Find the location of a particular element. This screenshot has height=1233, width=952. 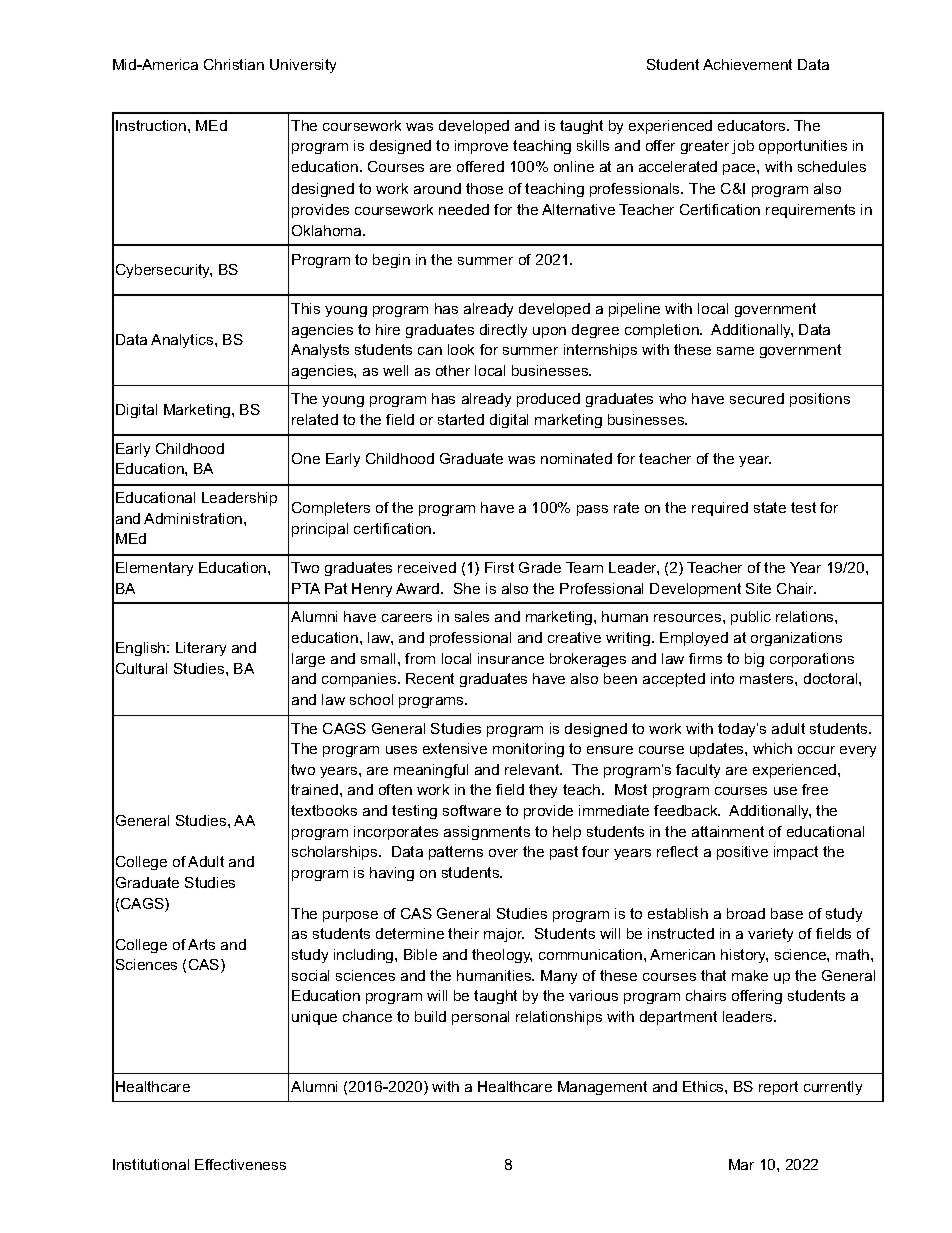

improve is located at coordinates (481, 147).
